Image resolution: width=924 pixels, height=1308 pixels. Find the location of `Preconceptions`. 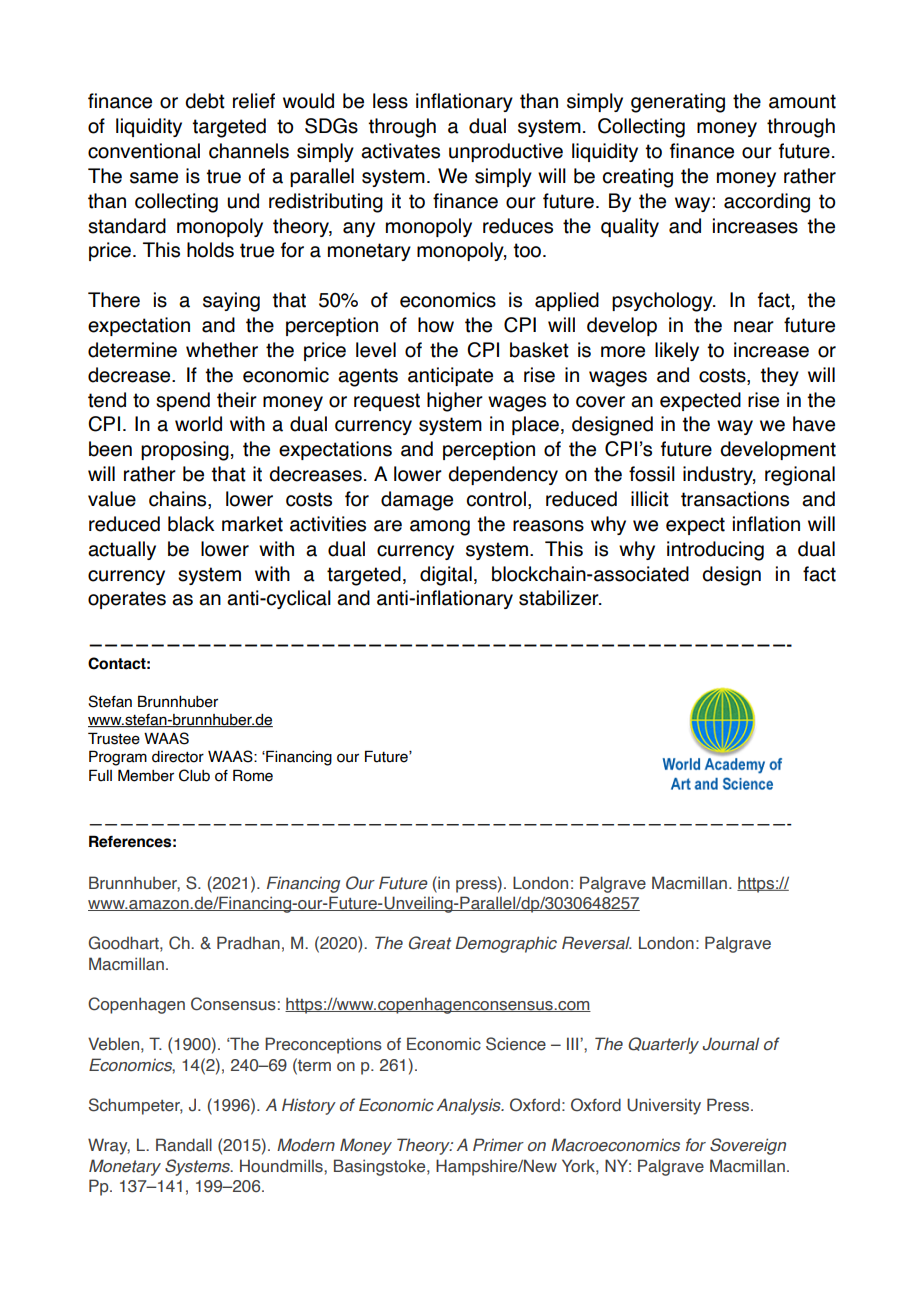

Preconceptions is located at coordinates (323, 1045).
